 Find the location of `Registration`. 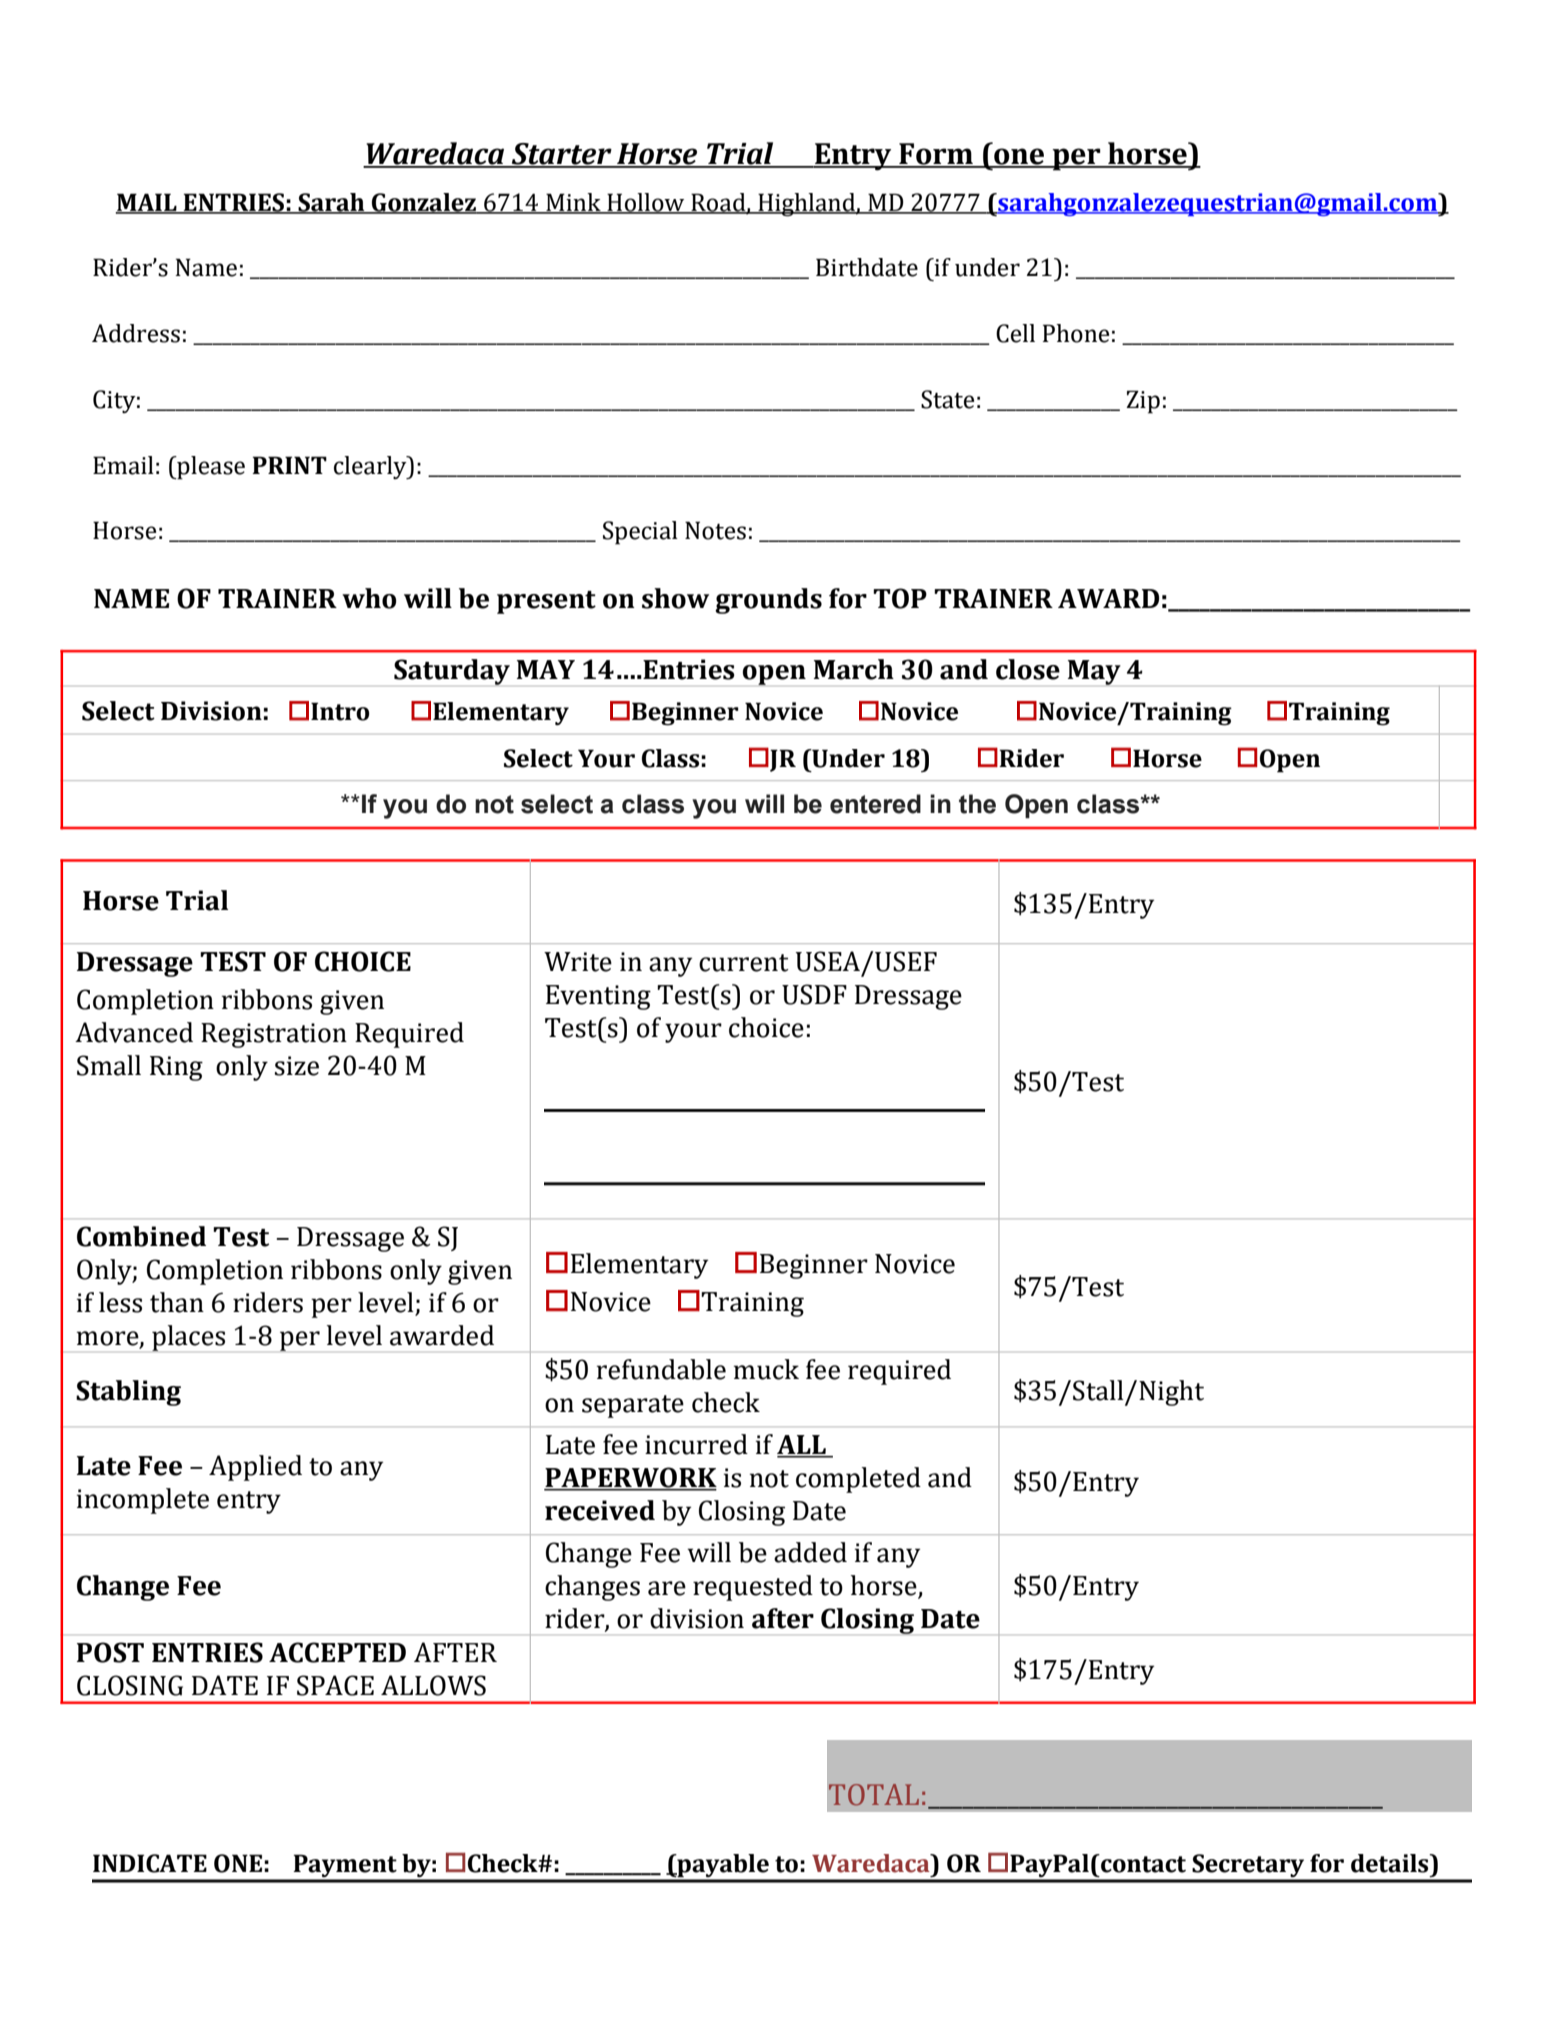

Registration is located at coordinates (274, 1035).
